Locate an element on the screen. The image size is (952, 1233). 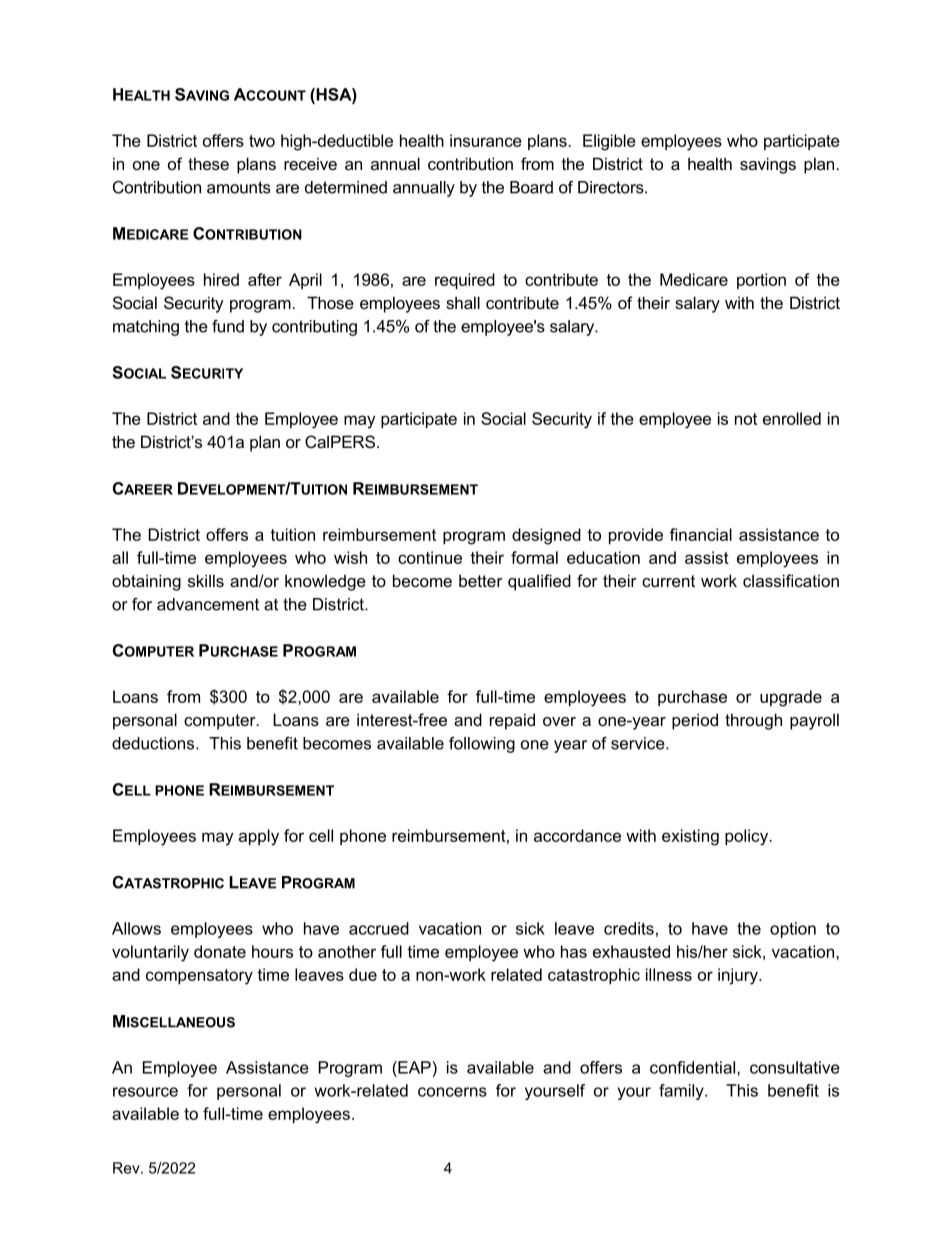
Directors is located at coordinates (612, 187).
